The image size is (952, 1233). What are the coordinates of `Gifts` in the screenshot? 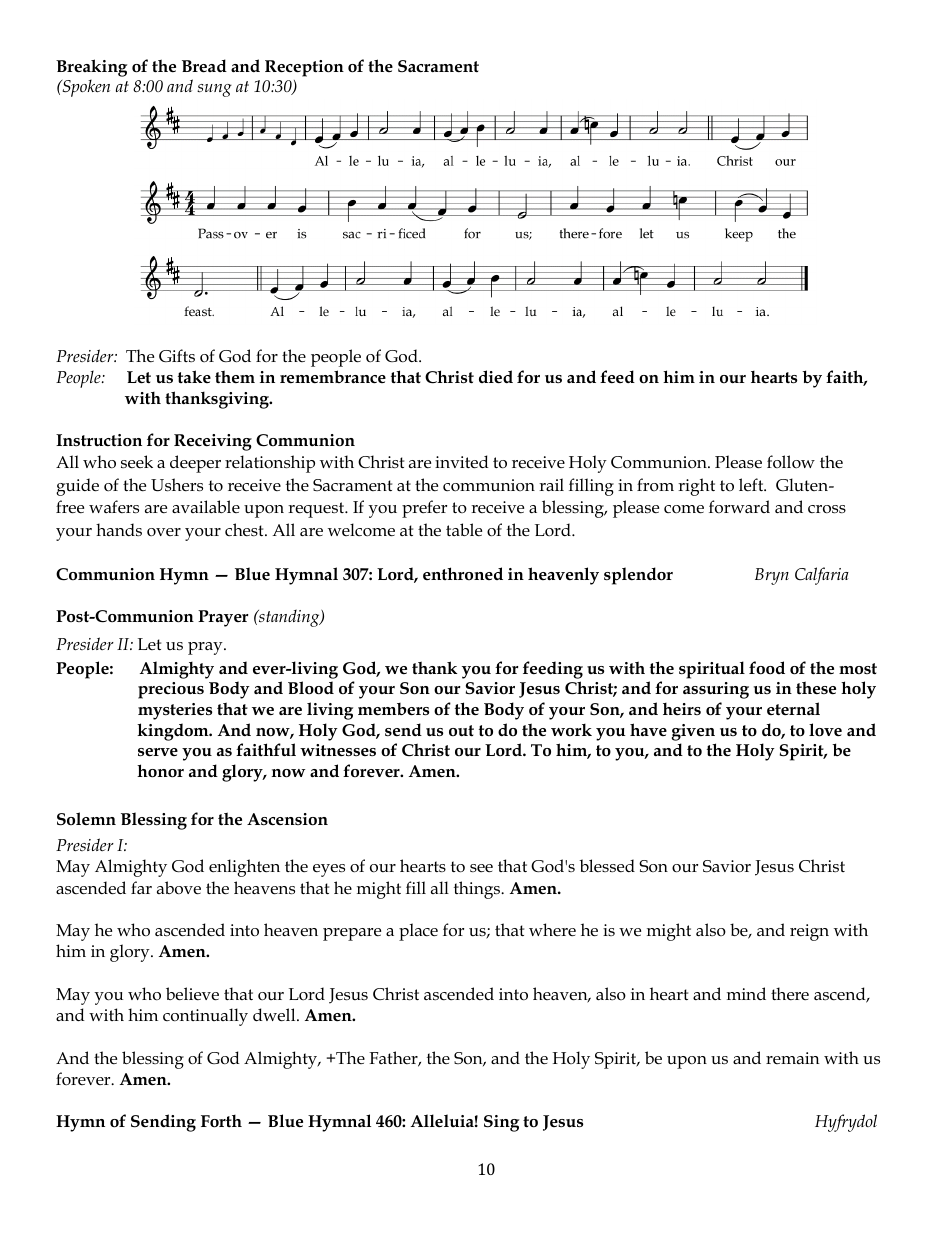 It's located at (177, 355).
